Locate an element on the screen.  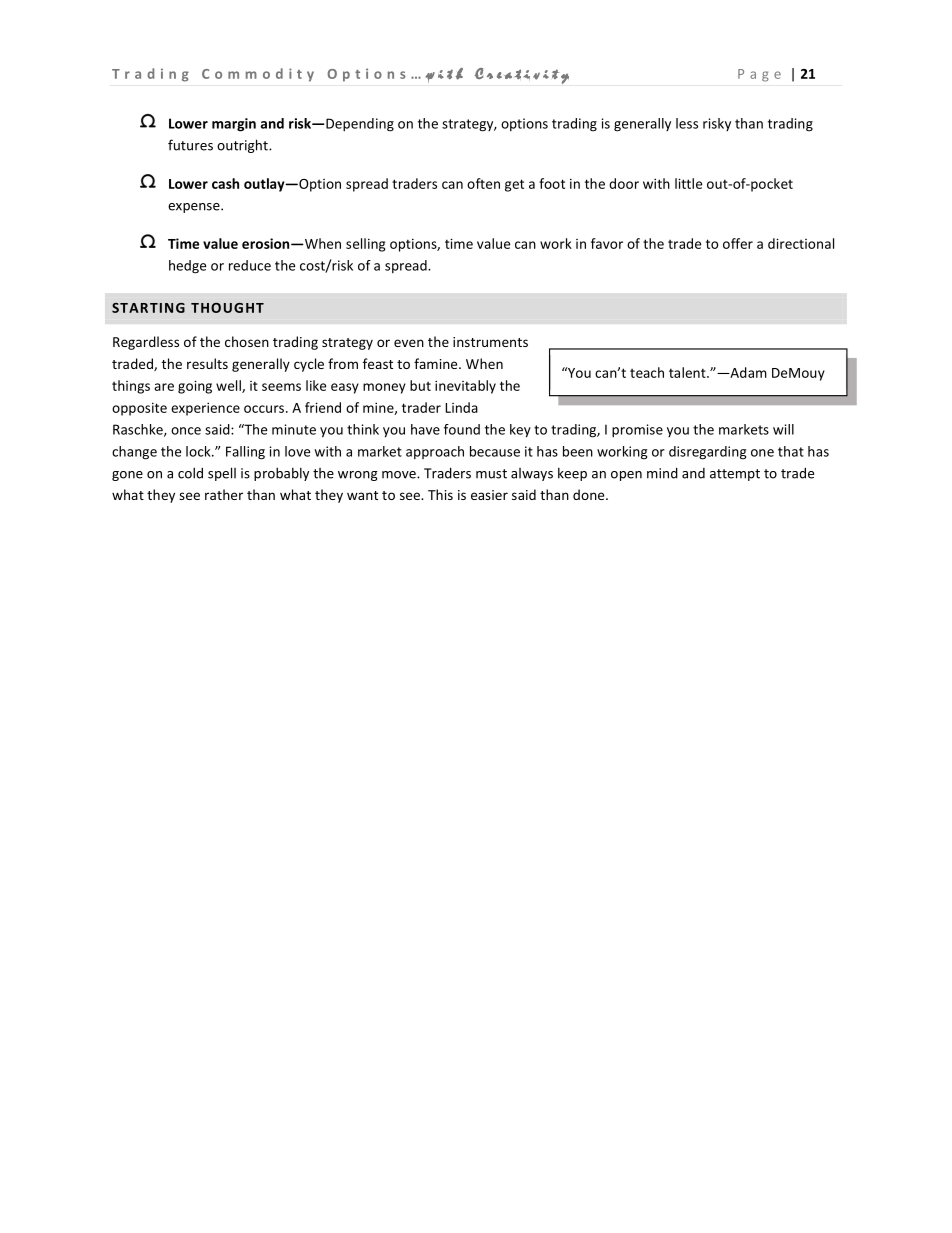
will is located at coordinates (783, 429).
